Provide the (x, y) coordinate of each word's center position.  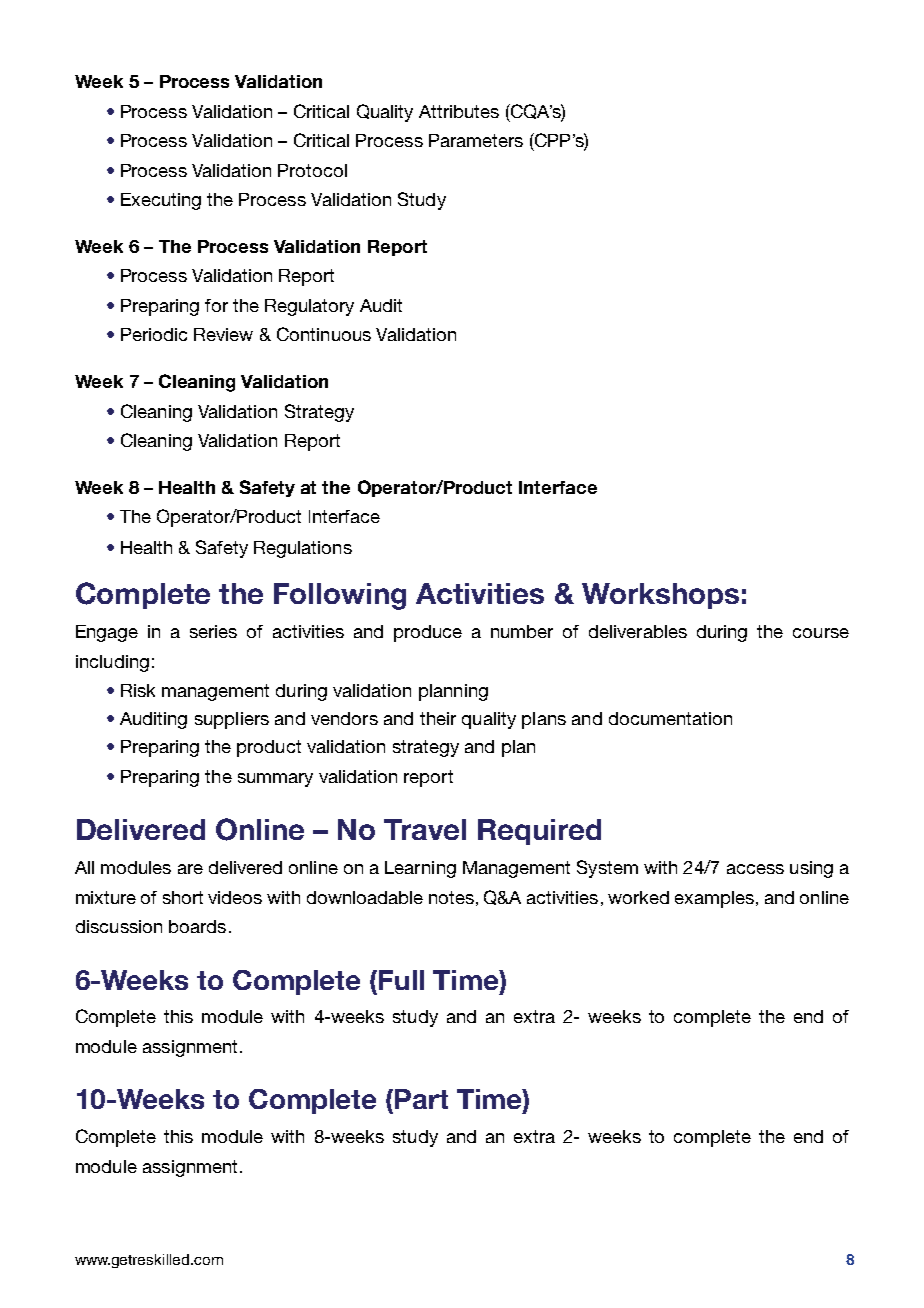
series (213, 631)
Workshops (660, 596)
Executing (161, 201)
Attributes (459, 111)
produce (428, 633)
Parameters (476, 140)
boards (197, 926)
